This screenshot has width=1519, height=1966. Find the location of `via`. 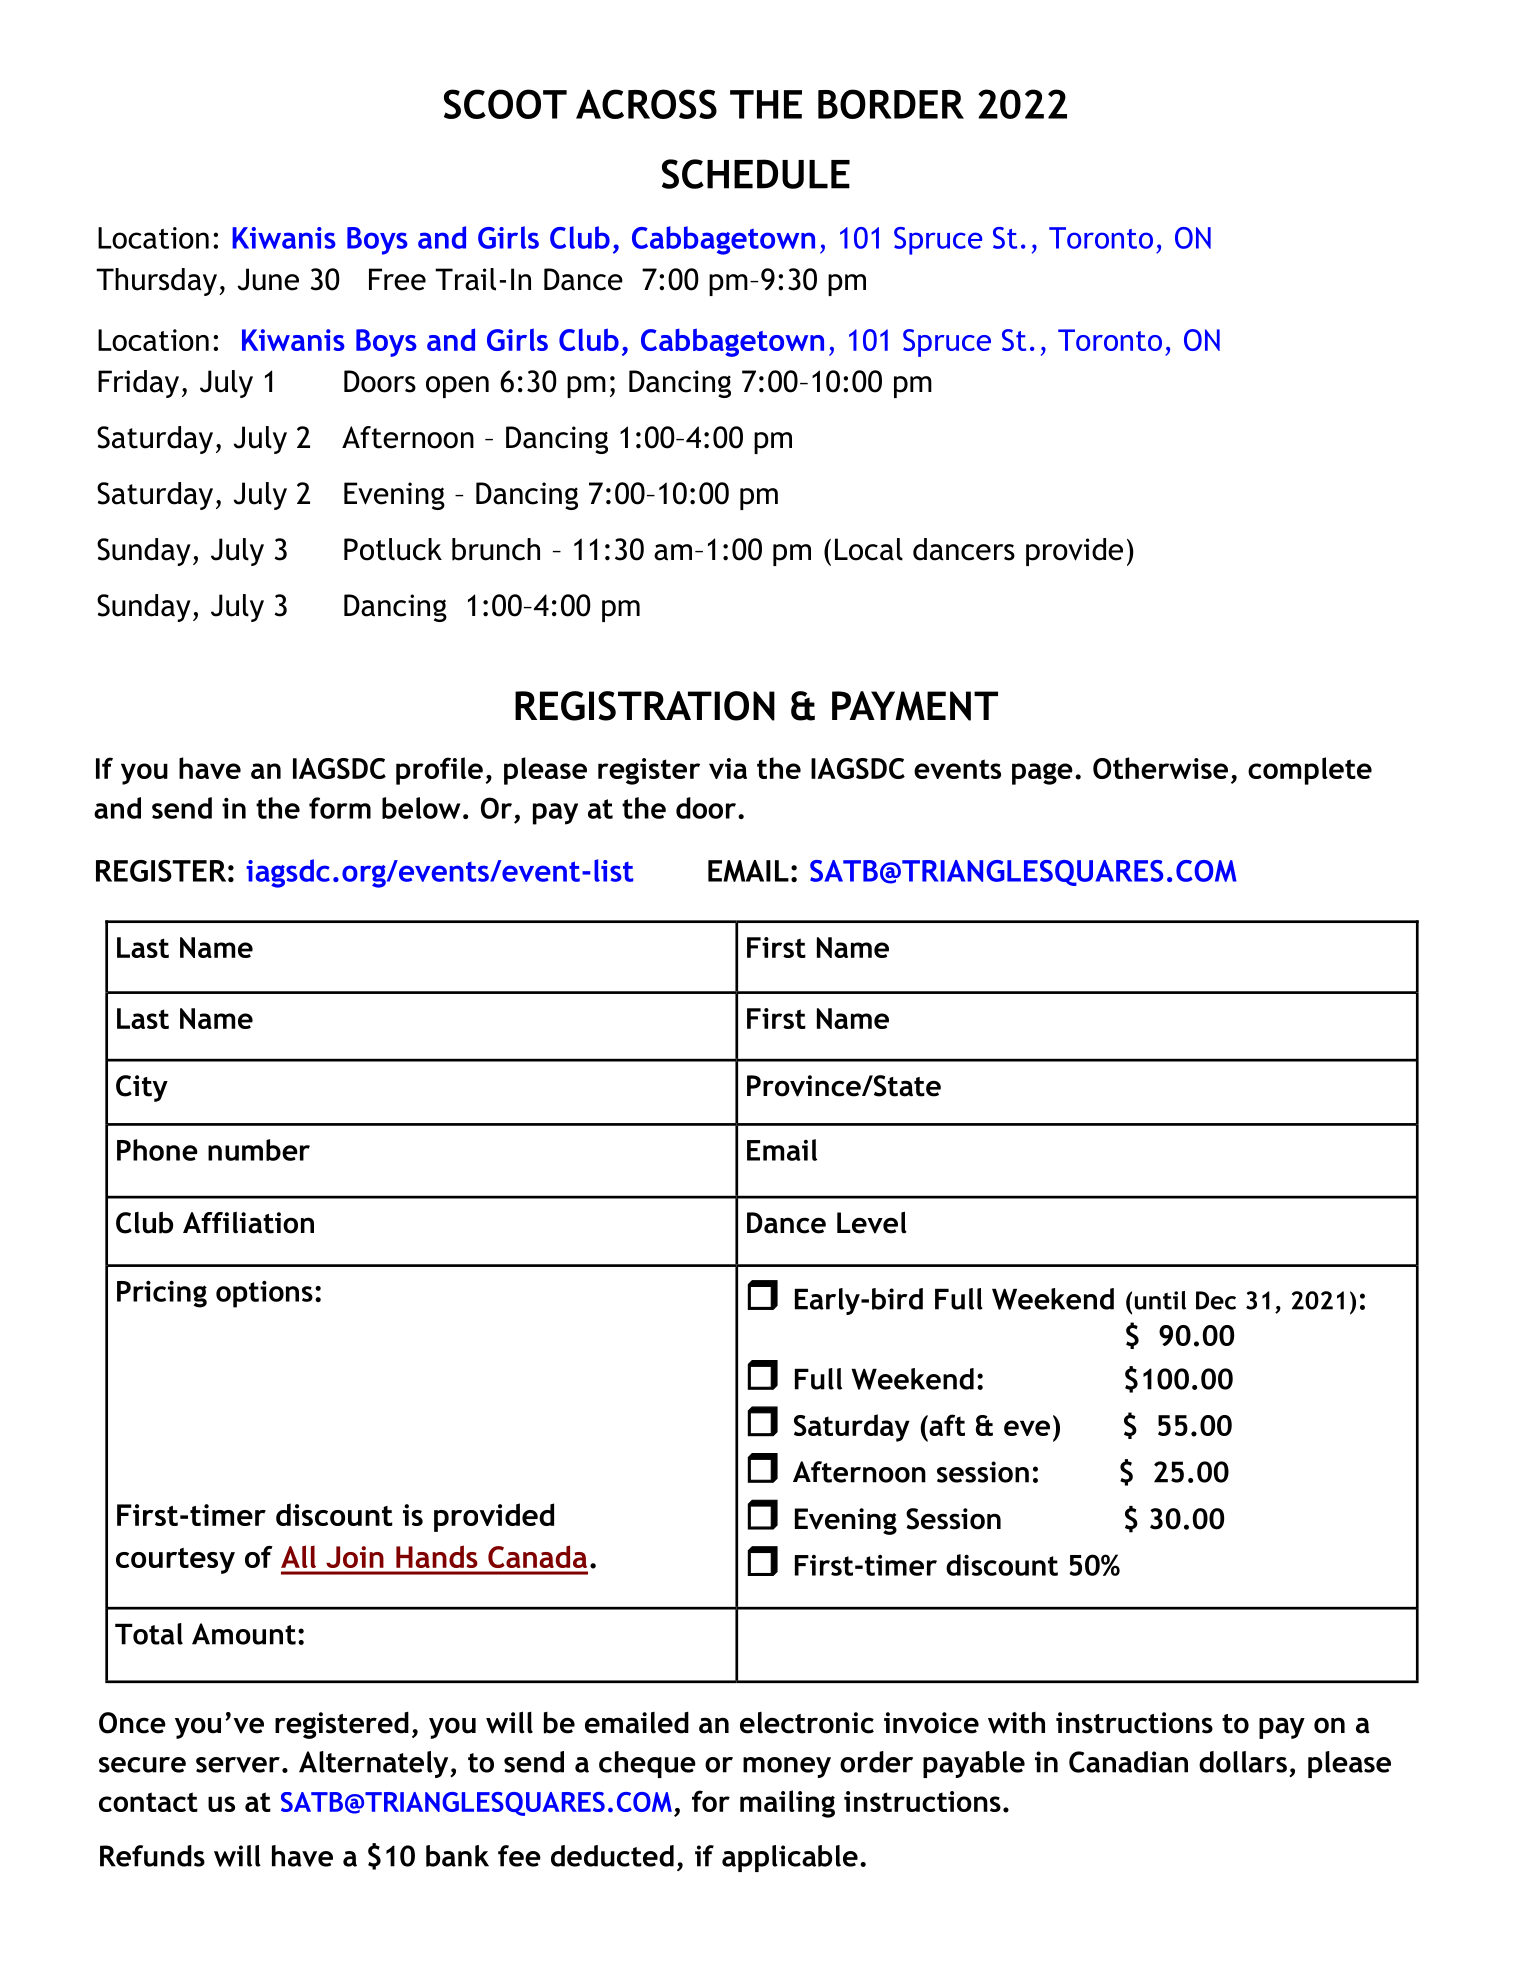

via is located at coordinates (728, 768).
